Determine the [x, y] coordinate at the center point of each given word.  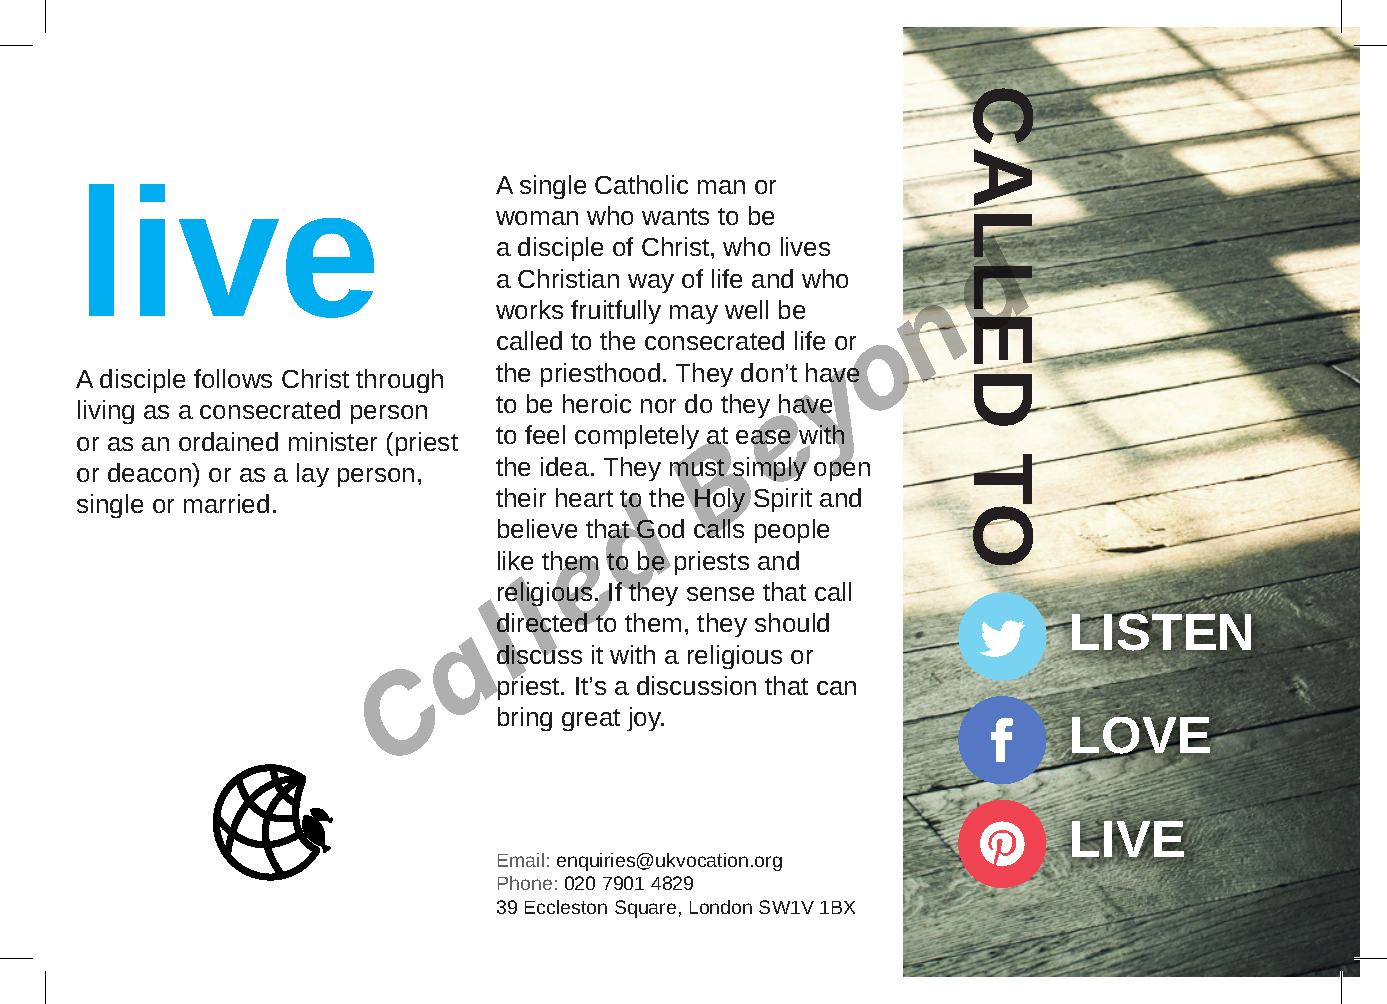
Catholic [641, 184]
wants [675, 216]
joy [645, 719]
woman [537, 218]
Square [645, 909]
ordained [228, 441]
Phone [525, 883]
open [842, 470]
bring [525, 719]
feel [545, 434]
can [836, 688]
